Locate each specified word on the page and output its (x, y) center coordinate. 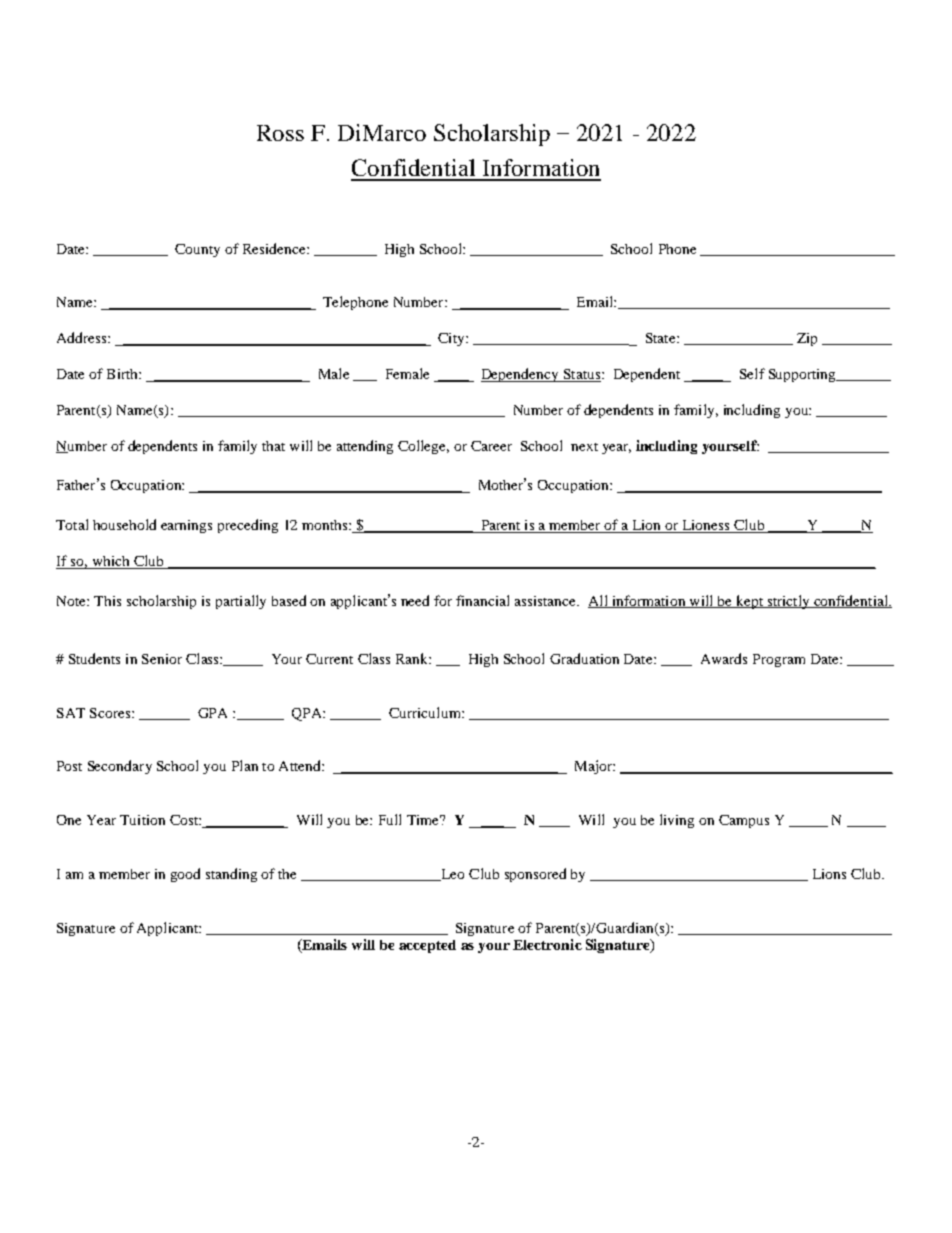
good (185, 875)
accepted (427, 946)
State (662, 338)
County (197, 250)
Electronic (547, 944)
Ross (280, 133)
